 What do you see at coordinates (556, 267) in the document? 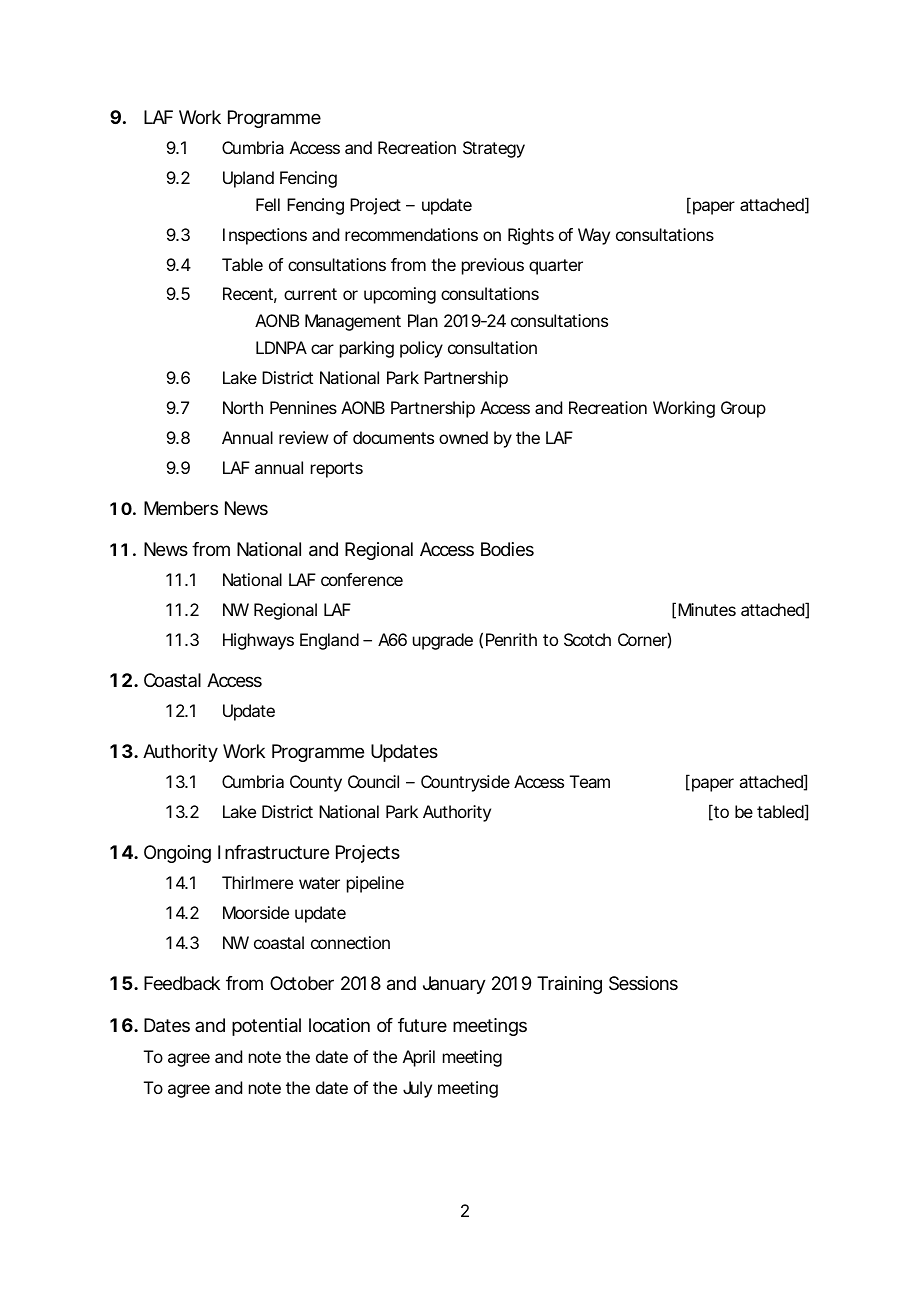
I see `quarter` at bounding box center [556, 267].
